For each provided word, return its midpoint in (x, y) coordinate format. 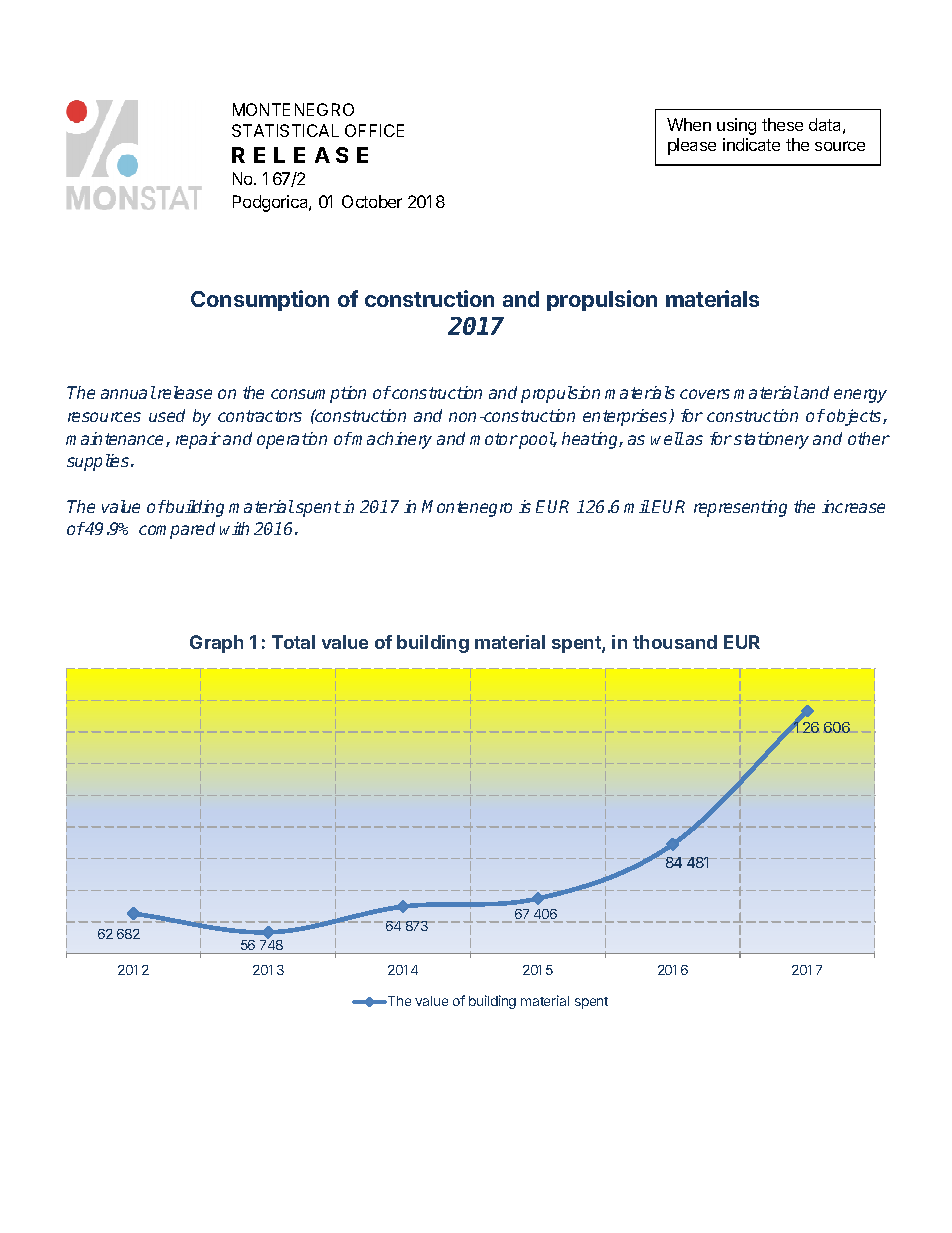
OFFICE (374, 130)
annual (128, 392)
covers (705, 394)
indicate (751, 144)
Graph (216, 644)
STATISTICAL (285, 130)
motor (494, 439)
